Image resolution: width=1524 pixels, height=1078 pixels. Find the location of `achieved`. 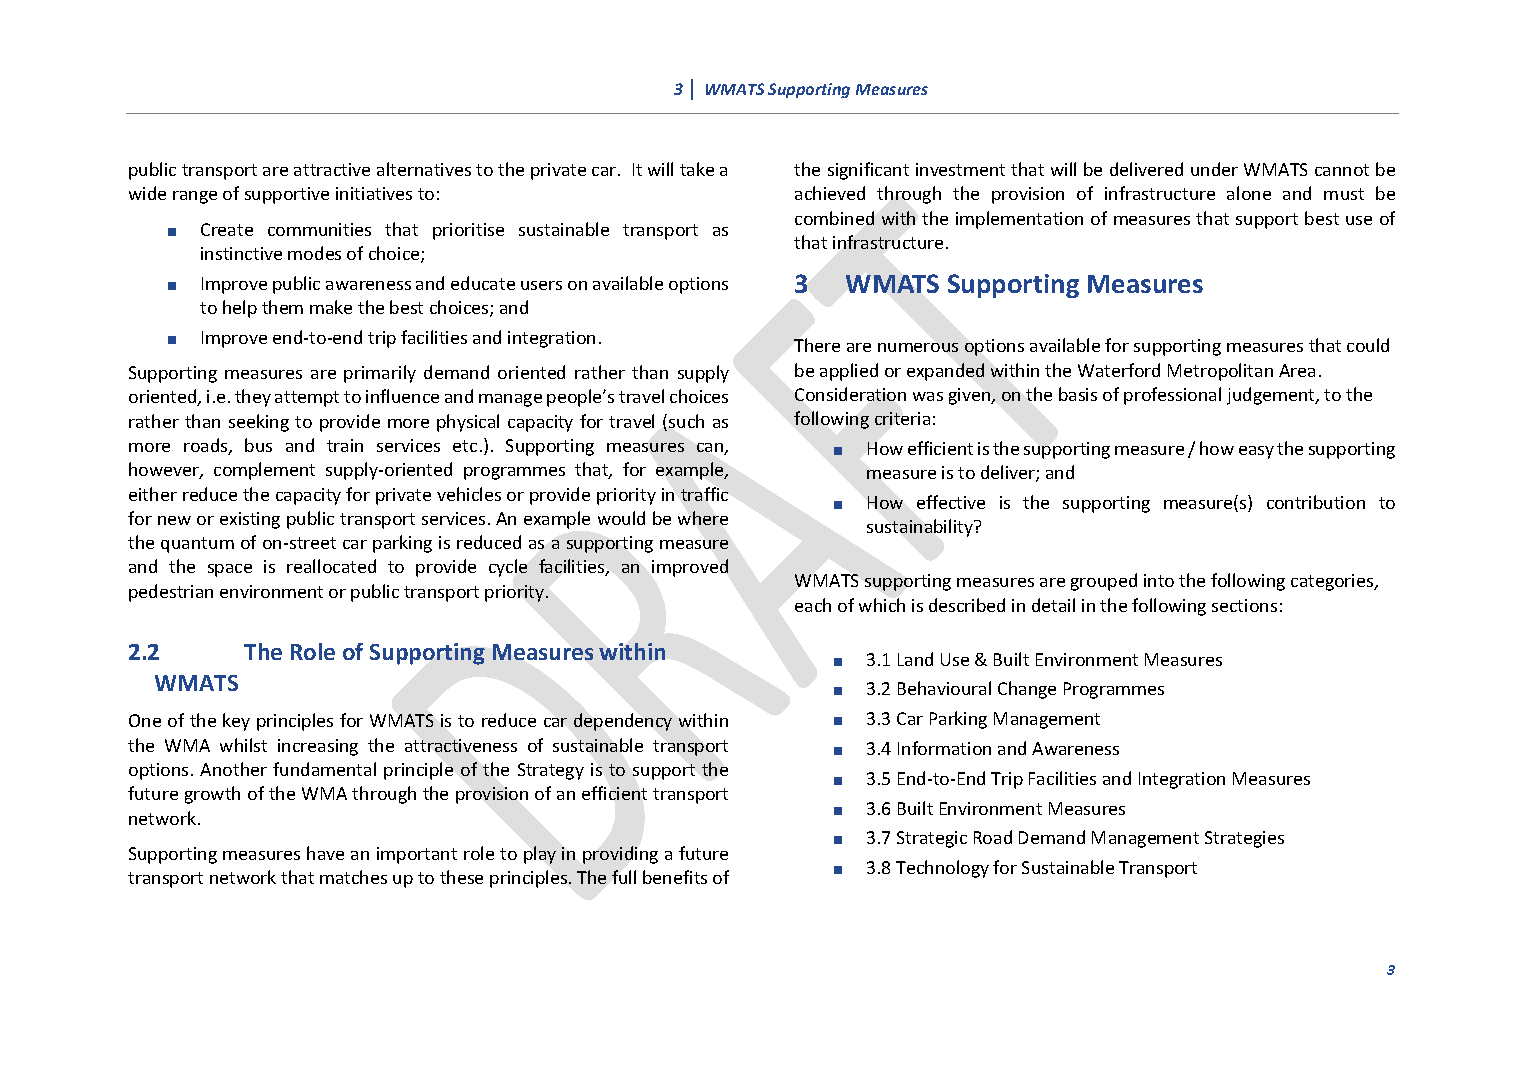

achieved is located at coordinates (830, 193).
